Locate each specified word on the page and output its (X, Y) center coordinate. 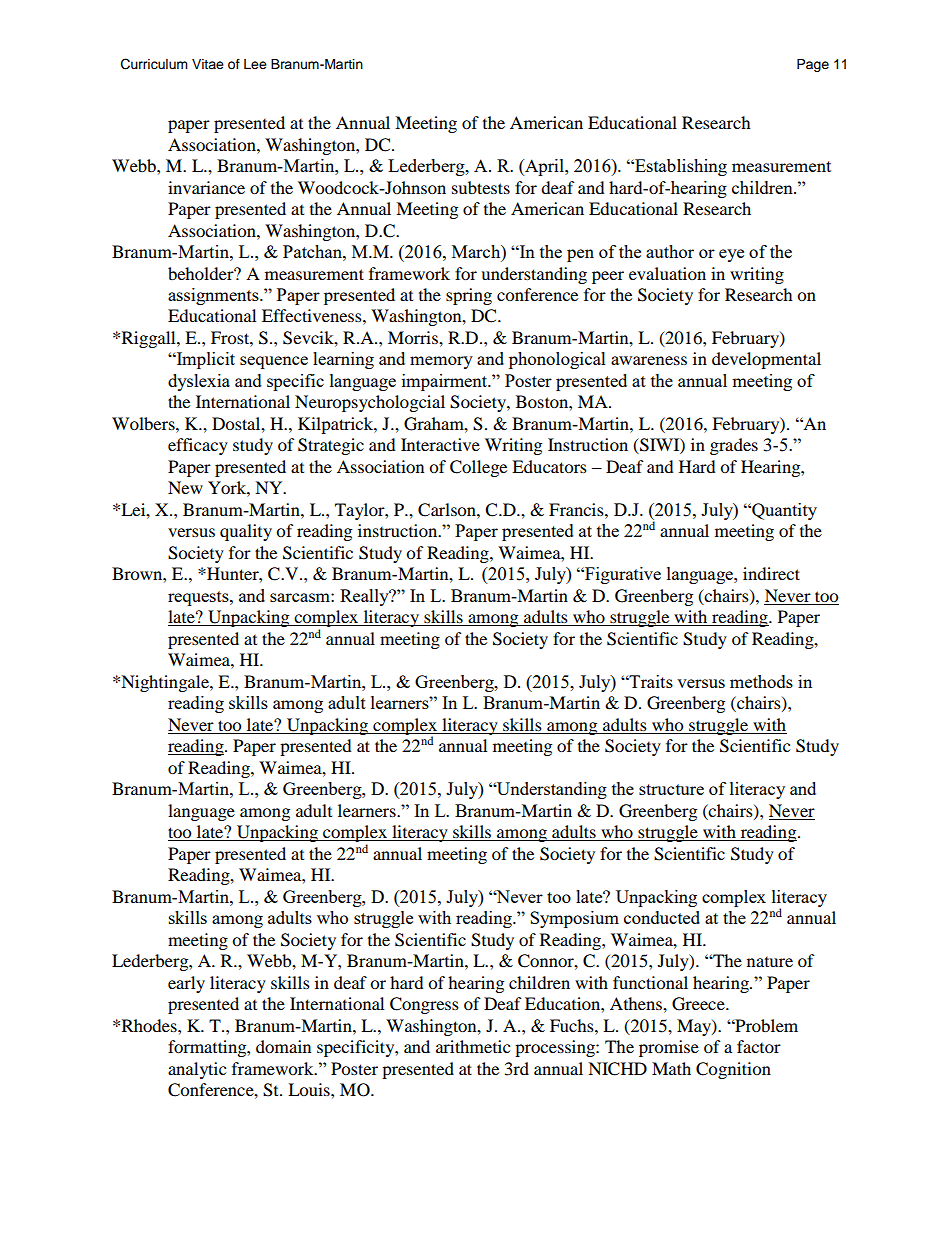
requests (199, 598)
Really (365, 597)
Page (813, 65)
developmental (766, 360)
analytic (197, 1070)
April (544, 167)
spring (469, 296)
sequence (274, 362)
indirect (771, 573)
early (186, 984)
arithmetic (473, 1046)
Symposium (574, 919)
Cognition (733, 1070)
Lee (255, 64)
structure (671, 789)
